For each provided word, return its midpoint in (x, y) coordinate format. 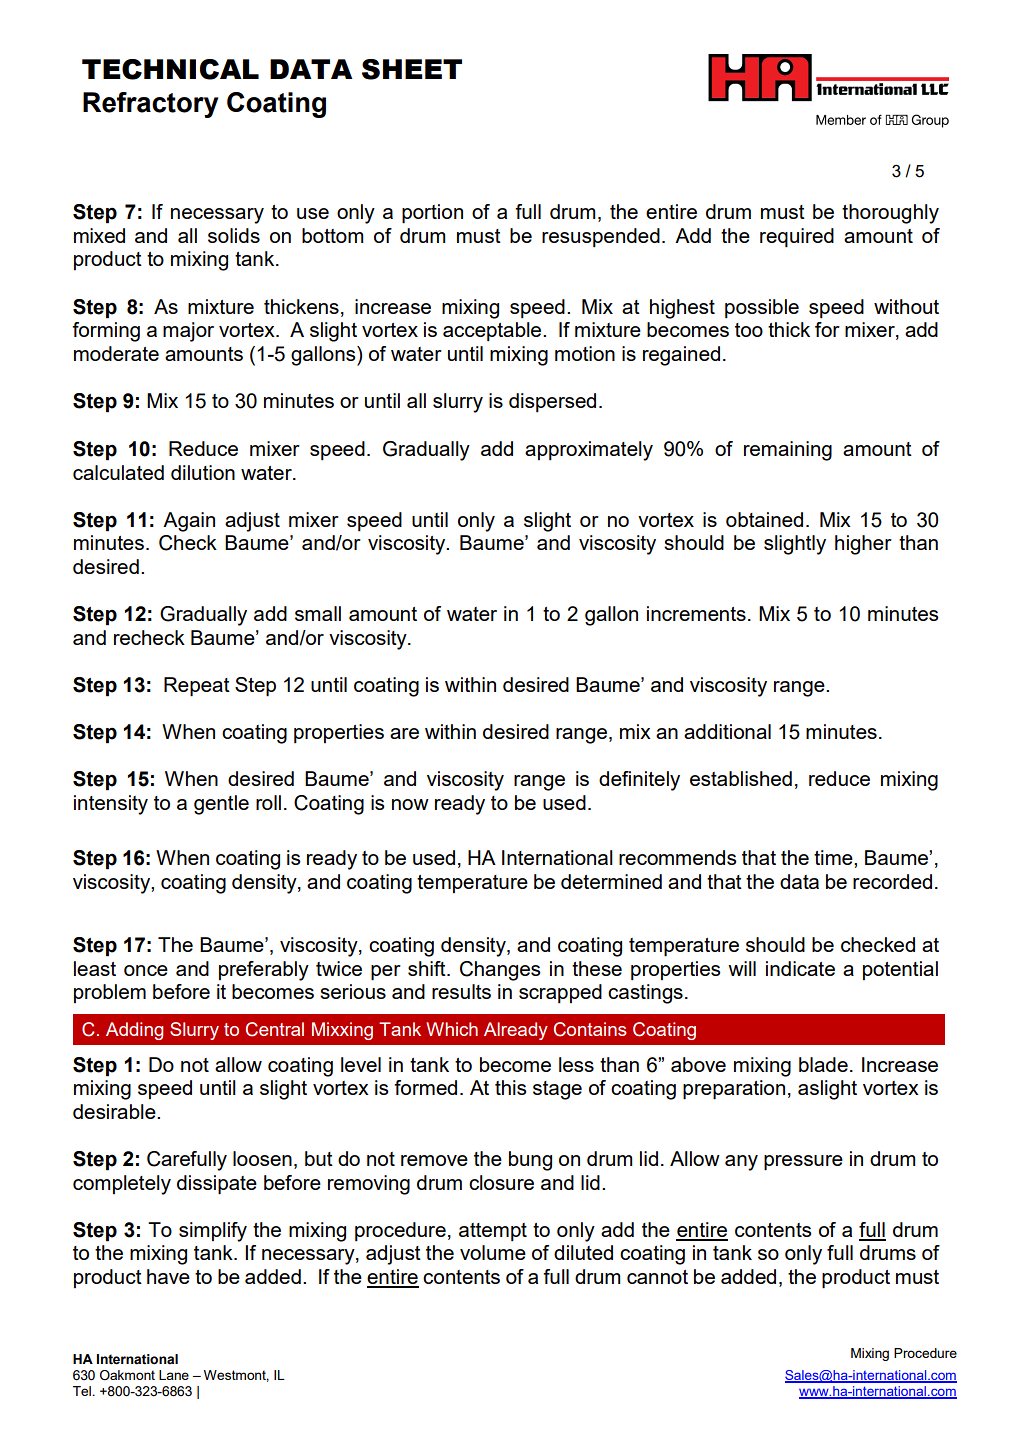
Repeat (197, 687)
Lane (174, 1375)
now (410, 804)
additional (727, 731)
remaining (788, 451)
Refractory (150, 105)
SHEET (412, 69)
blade (823, 1064)
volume (493, 1252)
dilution (203, 472)
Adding (134, 1031)
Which (452, 1029)
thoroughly (890, 214)
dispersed (552, 402)
